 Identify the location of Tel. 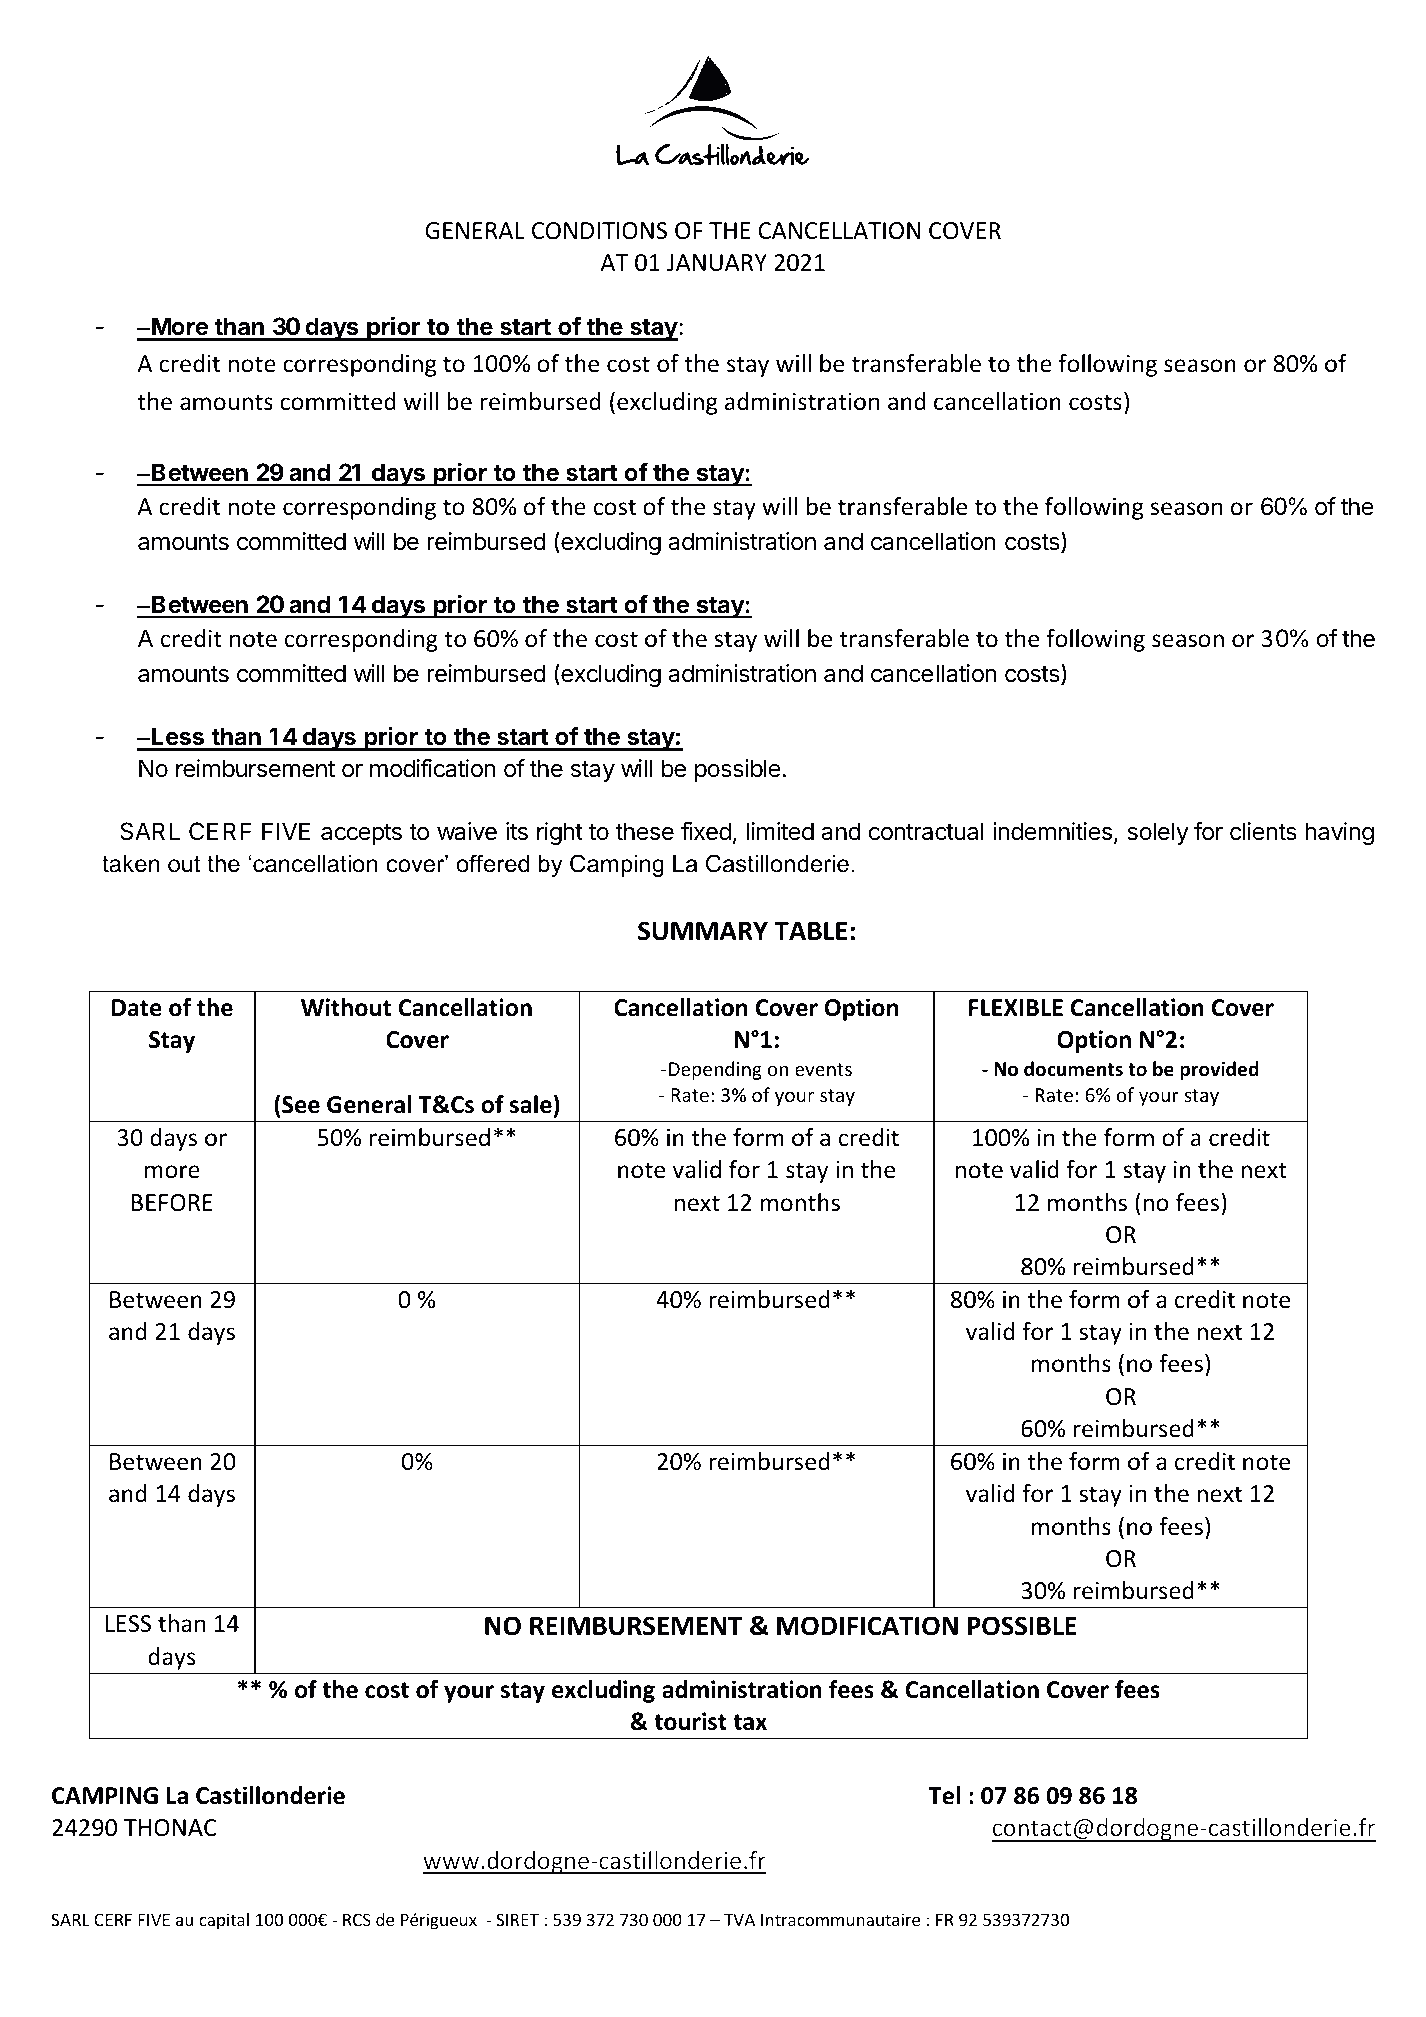
(944, 1795).
